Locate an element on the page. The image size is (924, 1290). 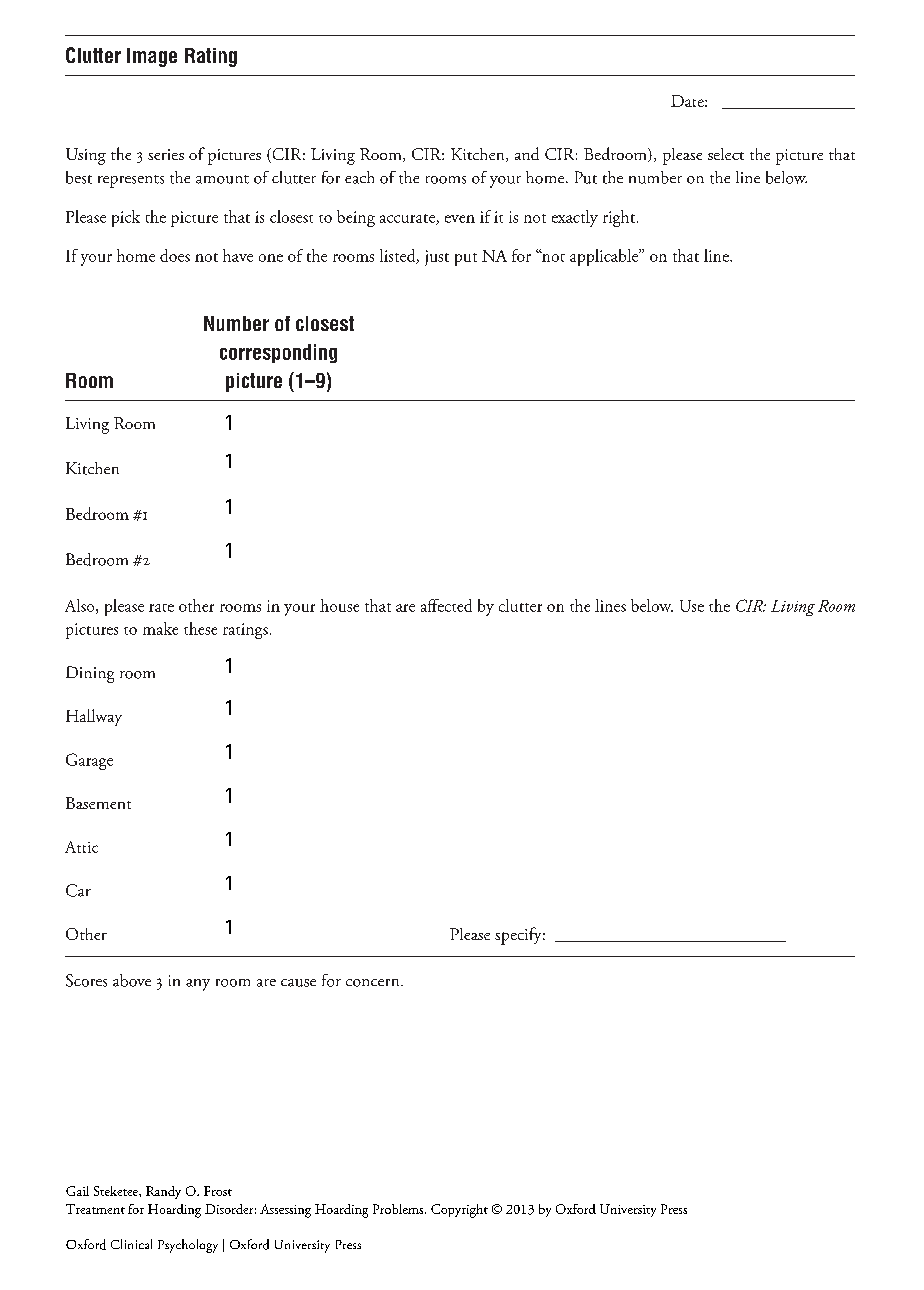
select is located at coordinates (726, 154).
